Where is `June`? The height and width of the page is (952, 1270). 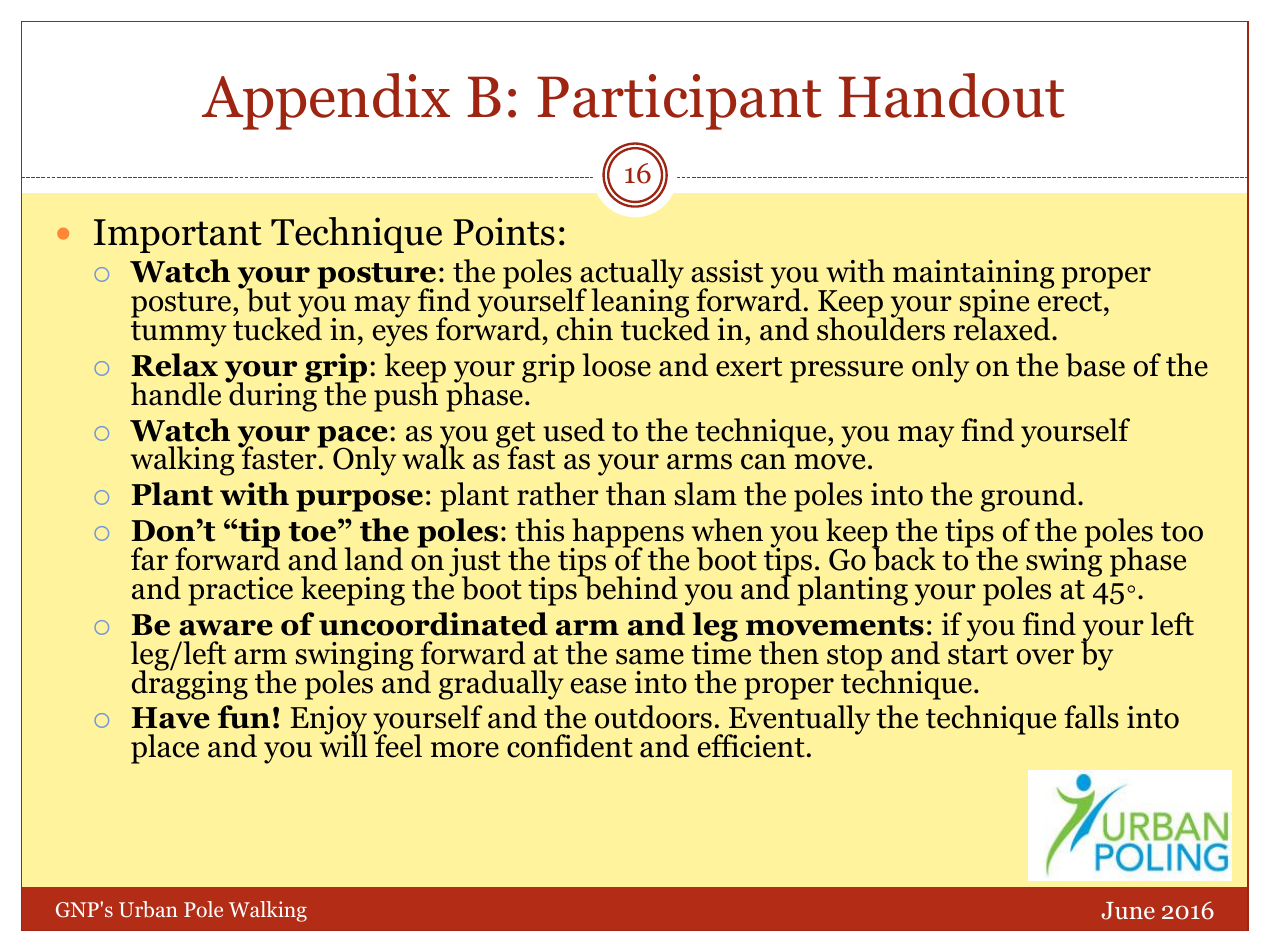 June is located at coordinates (1128, 911).
